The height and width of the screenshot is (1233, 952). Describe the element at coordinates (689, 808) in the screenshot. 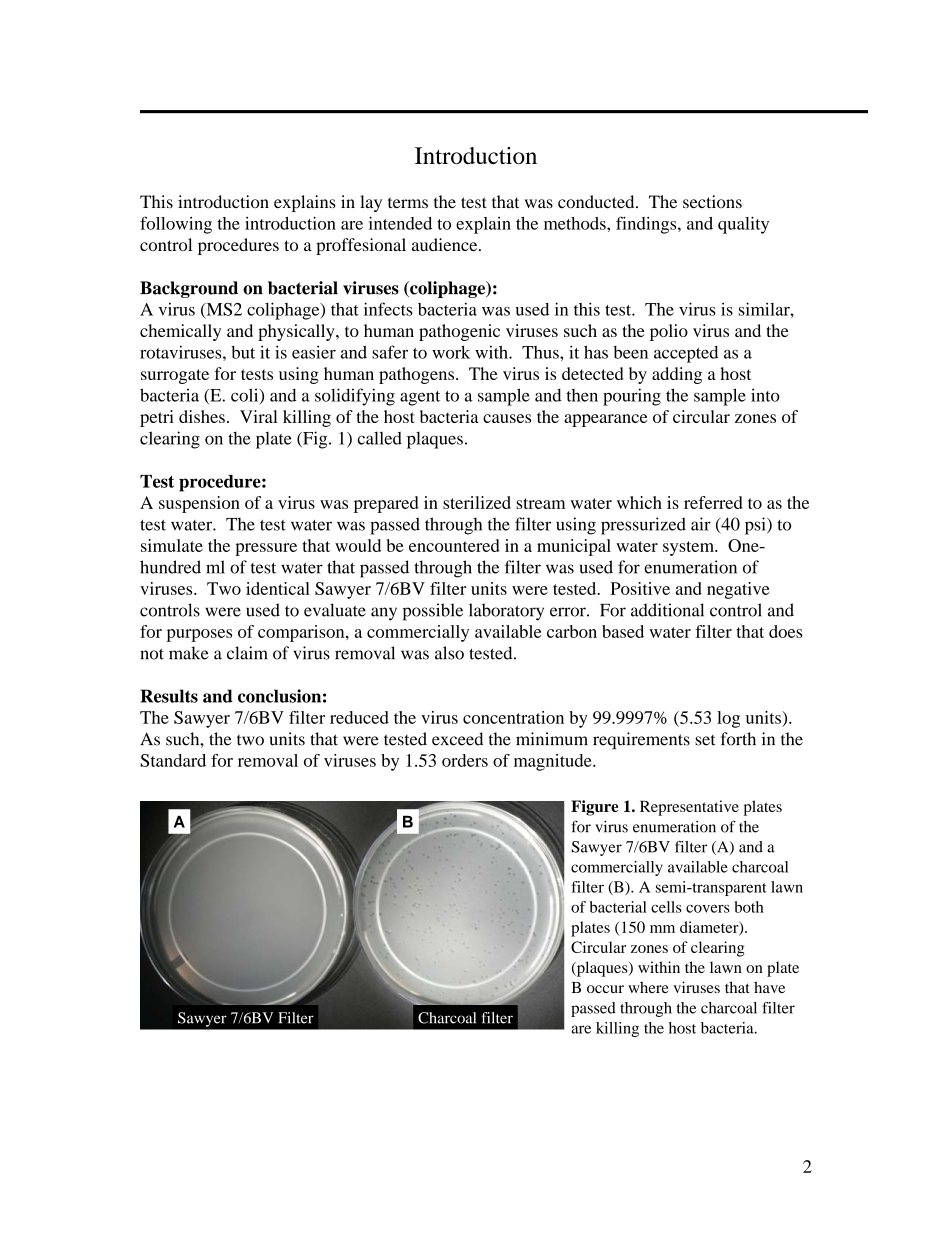

I see `Representative` at that location.
